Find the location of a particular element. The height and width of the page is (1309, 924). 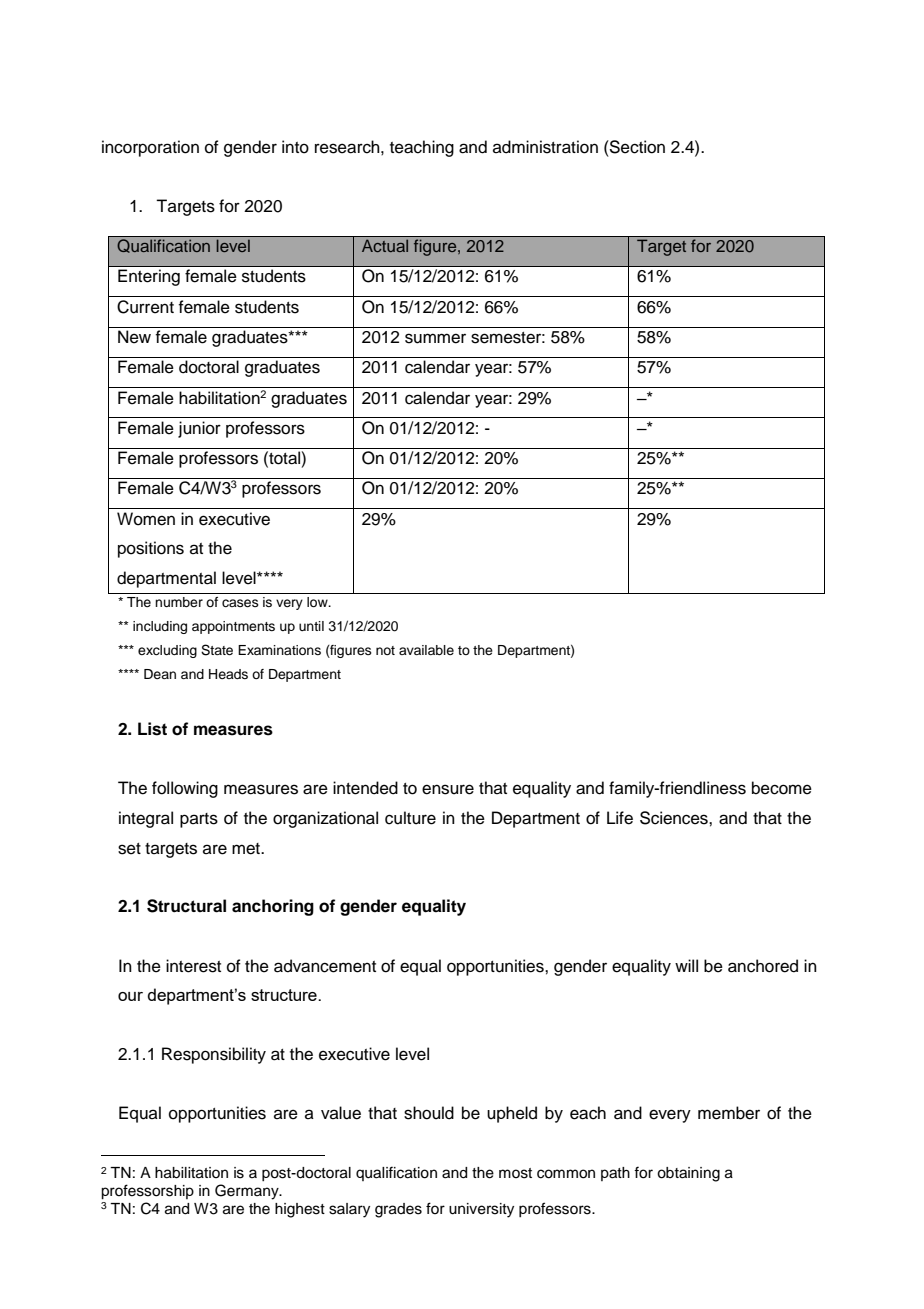

Heads is located at coordinates (228, 674).
